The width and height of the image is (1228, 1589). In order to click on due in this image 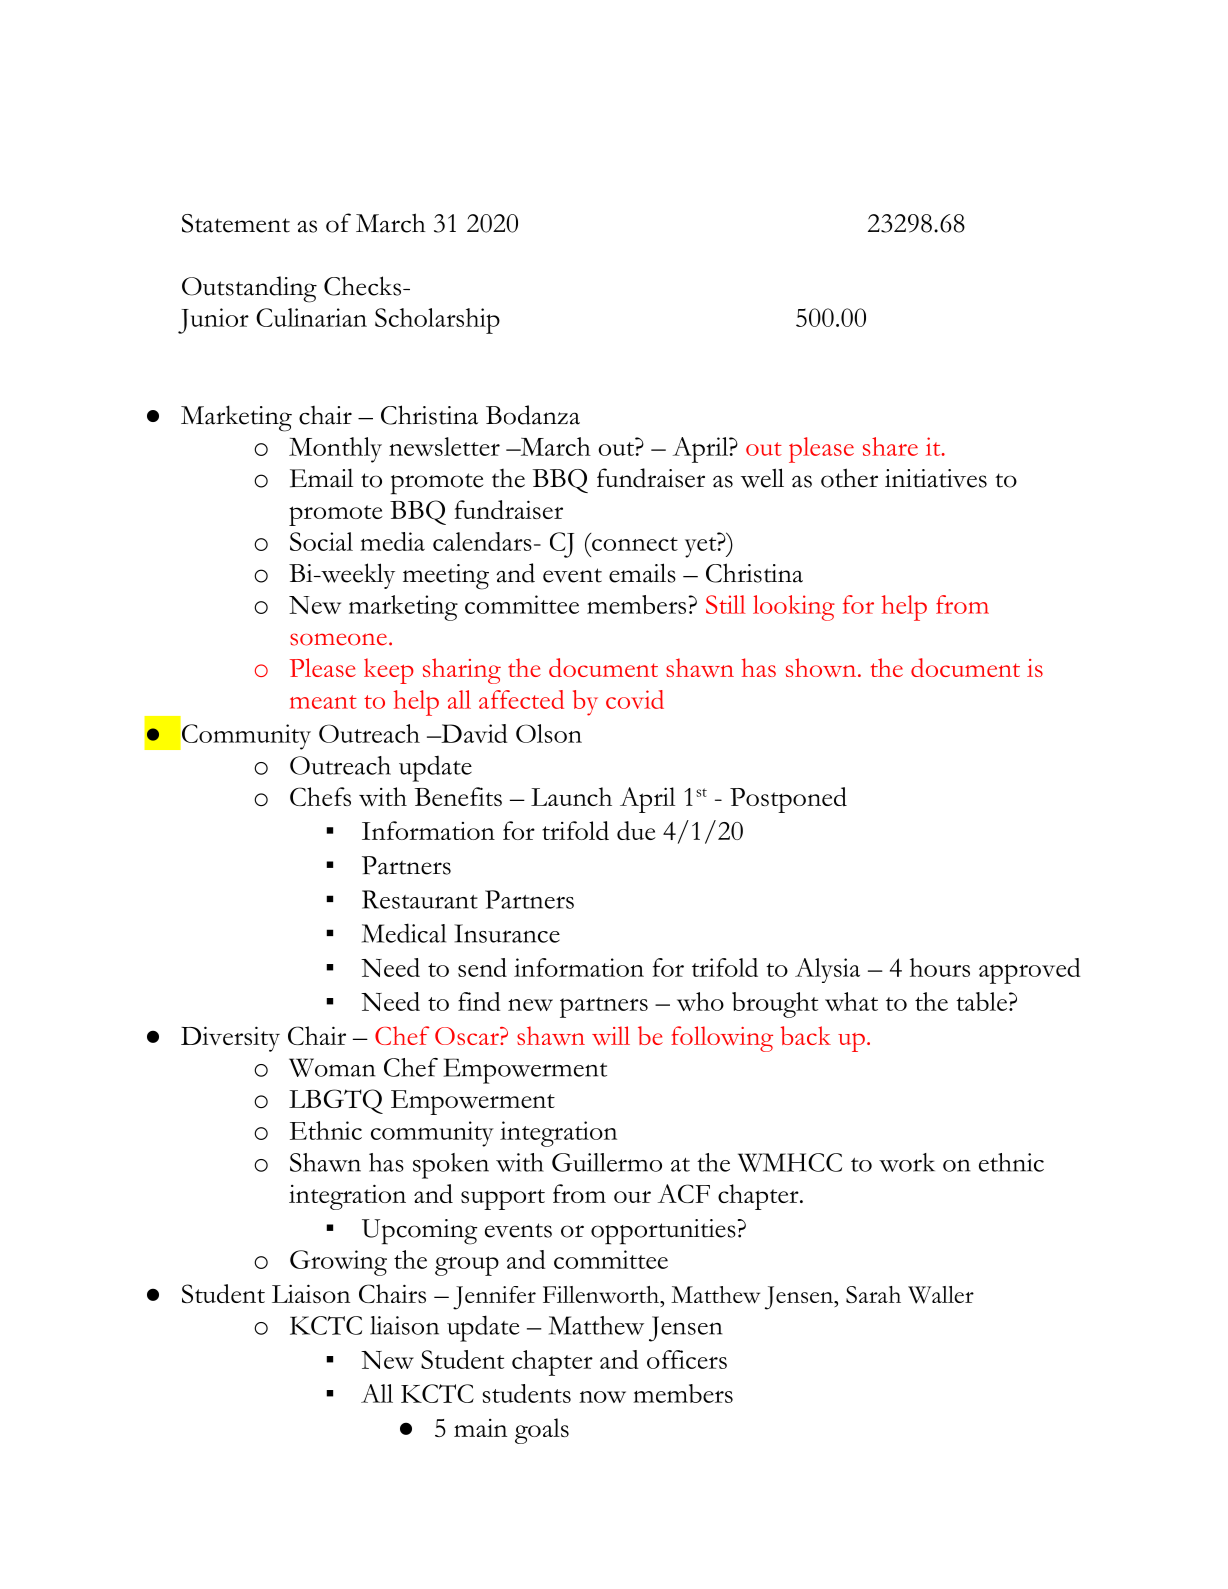, I will do `click(636, 830)`.
